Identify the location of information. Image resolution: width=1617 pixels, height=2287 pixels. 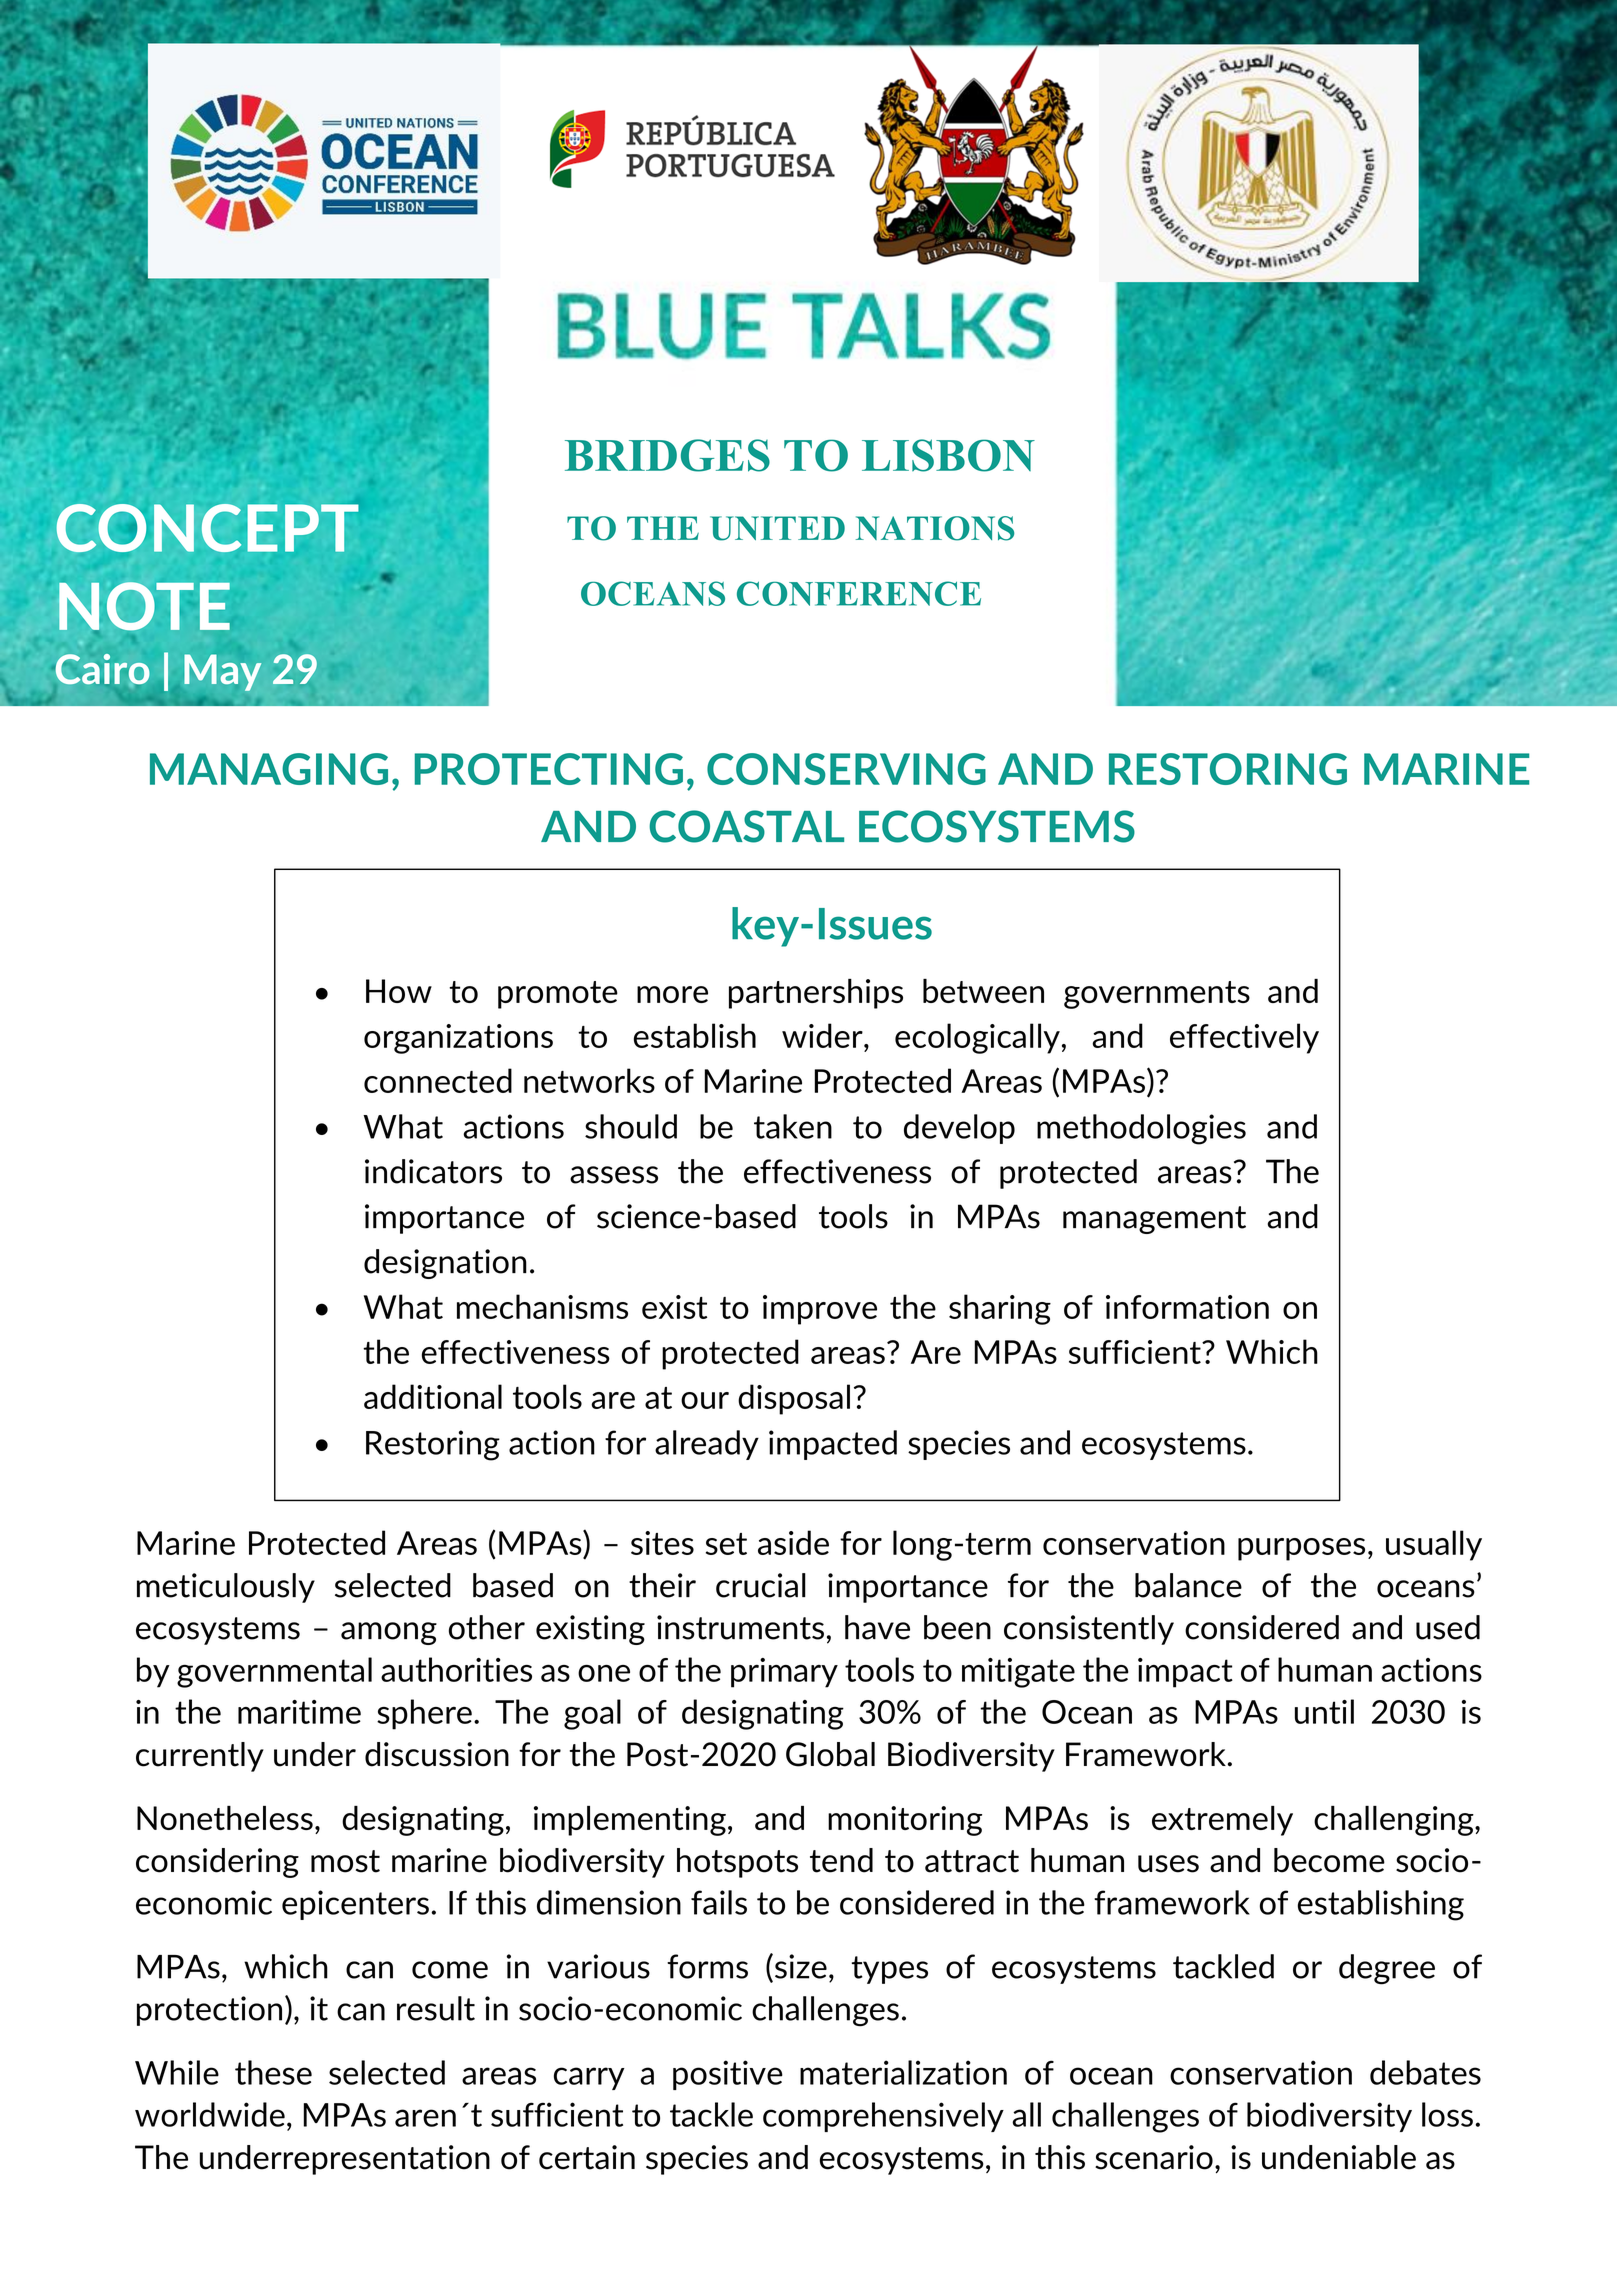
(1187, 1307).
